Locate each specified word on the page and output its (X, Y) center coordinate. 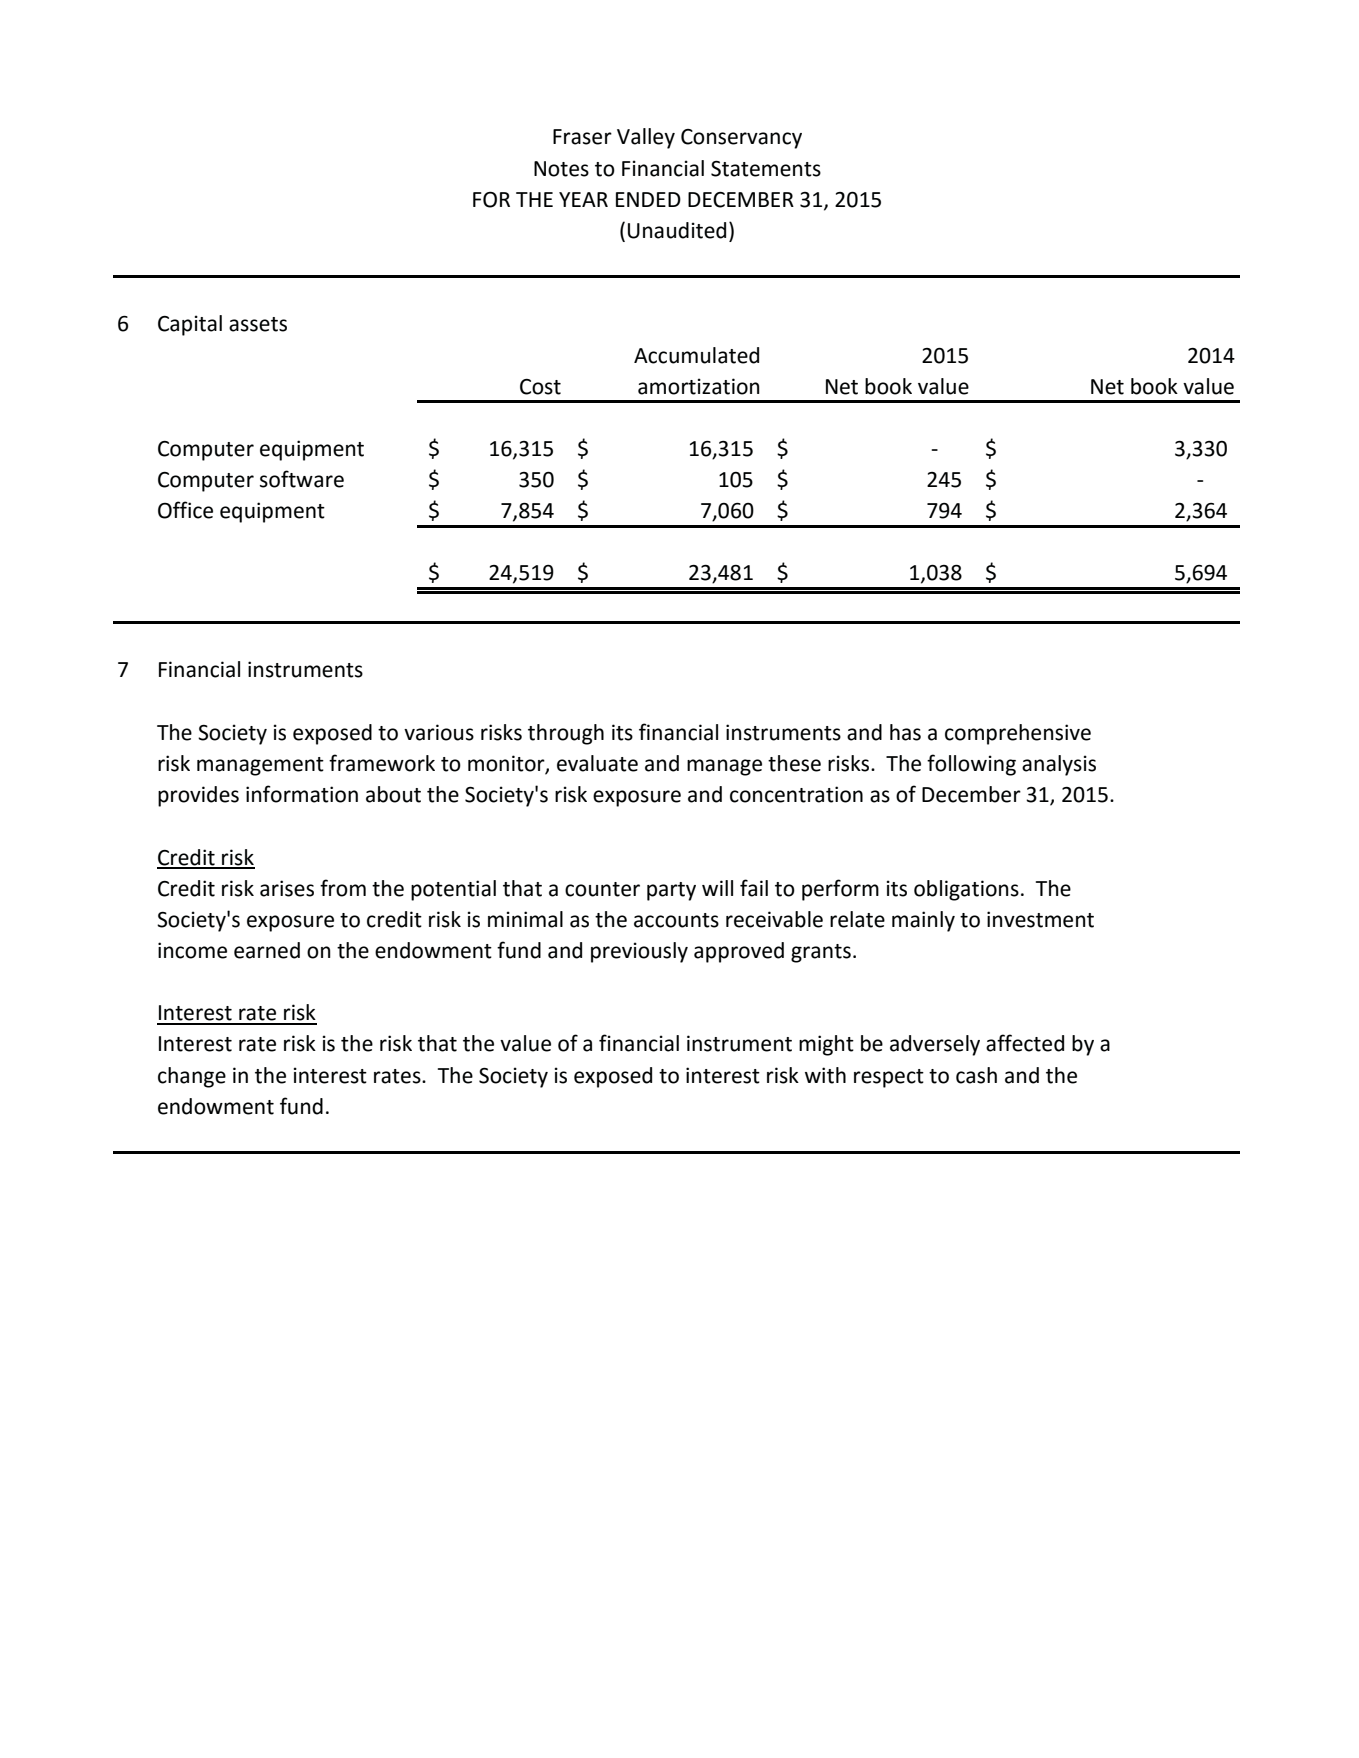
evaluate (597, 763)
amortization (699, 386)
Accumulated (696, 355)
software (302, 479)
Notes (561, 169)
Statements (766, 169)
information (302, 794)
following (971, 765)
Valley (646, 138)
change (192, 1077)
